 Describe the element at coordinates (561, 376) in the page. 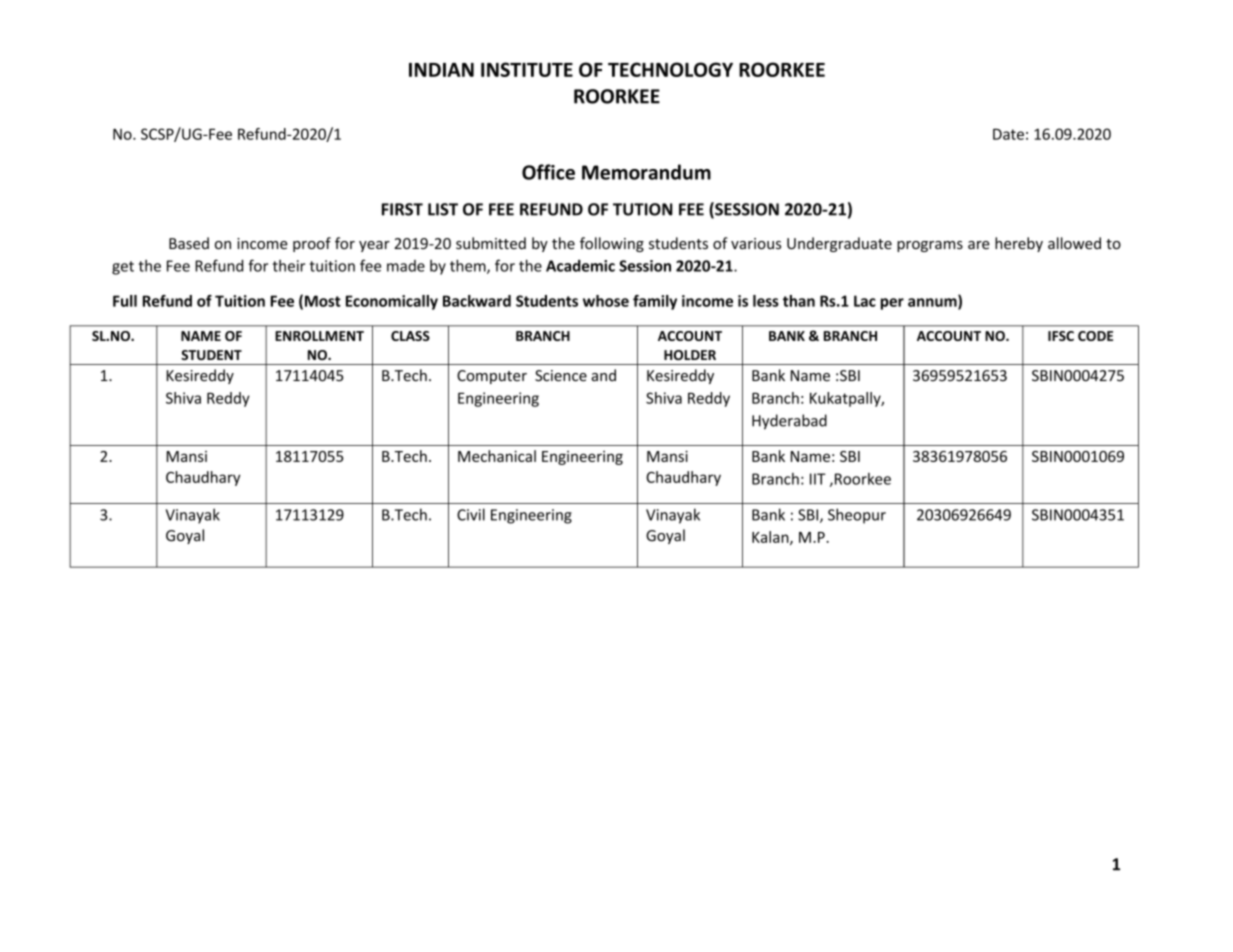

I see `Science` at that location.
